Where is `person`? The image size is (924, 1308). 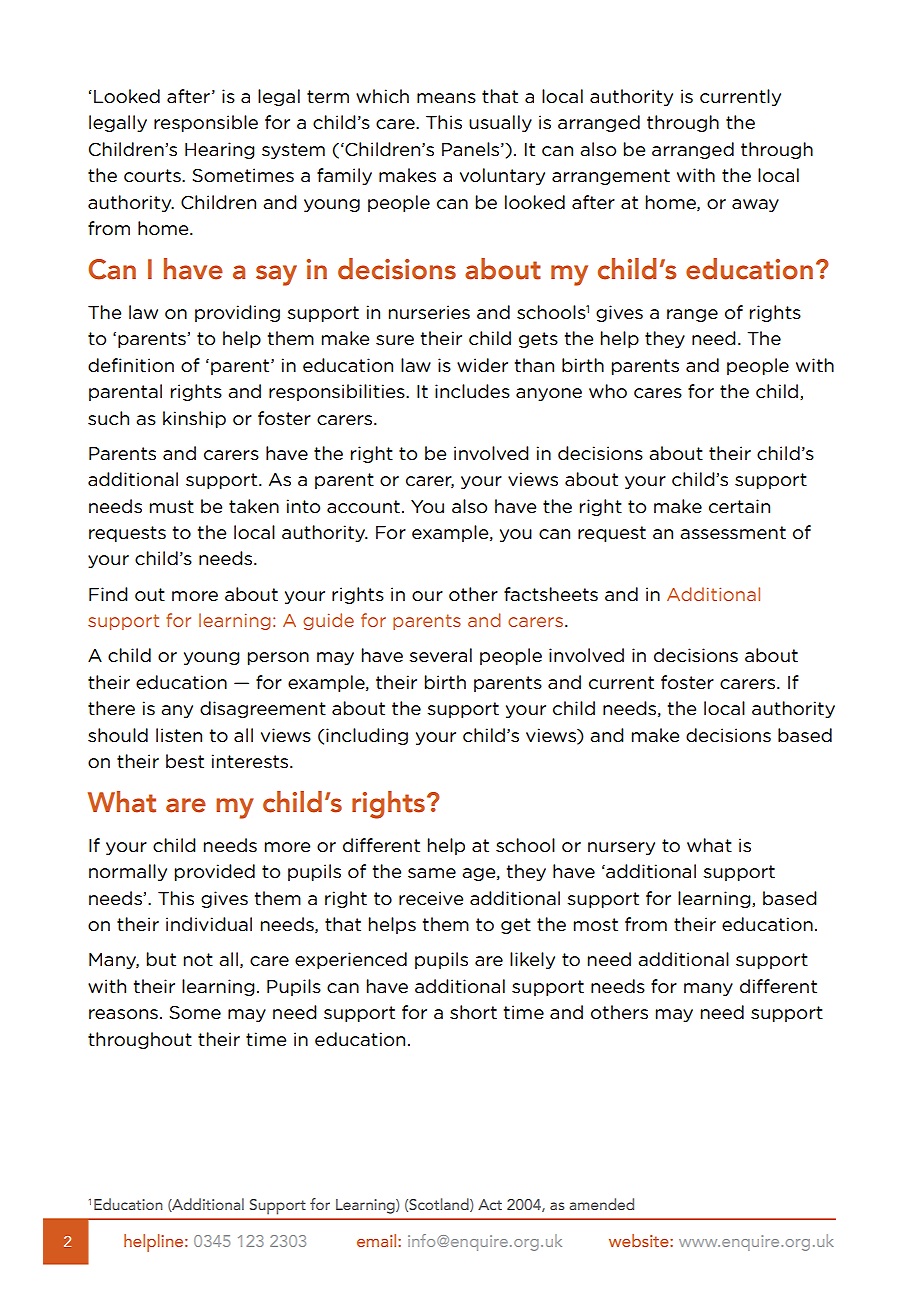
person is located at coordinates (278, 658).
